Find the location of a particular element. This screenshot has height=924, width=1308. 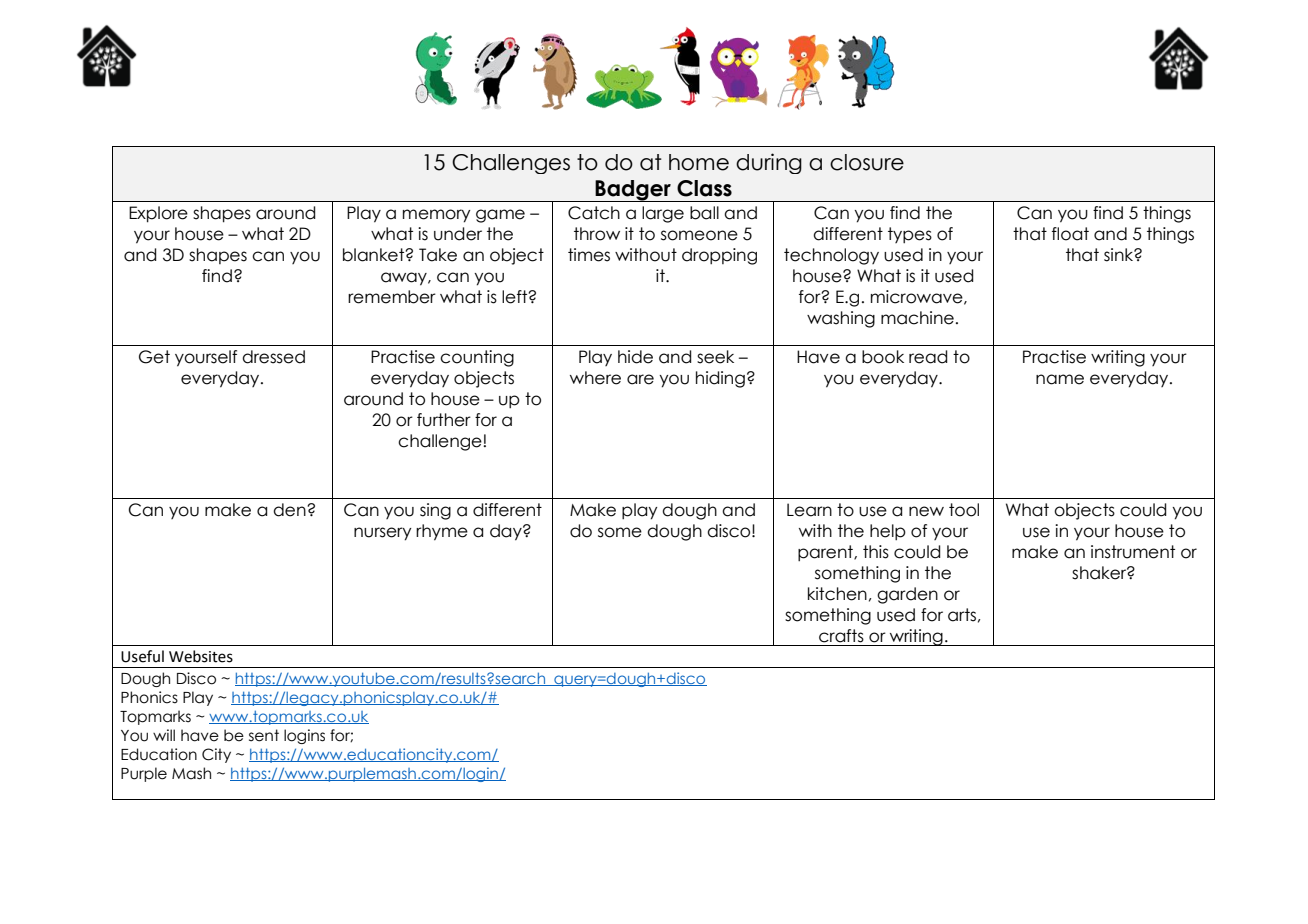

sent is located at coordinates (264, 735).
